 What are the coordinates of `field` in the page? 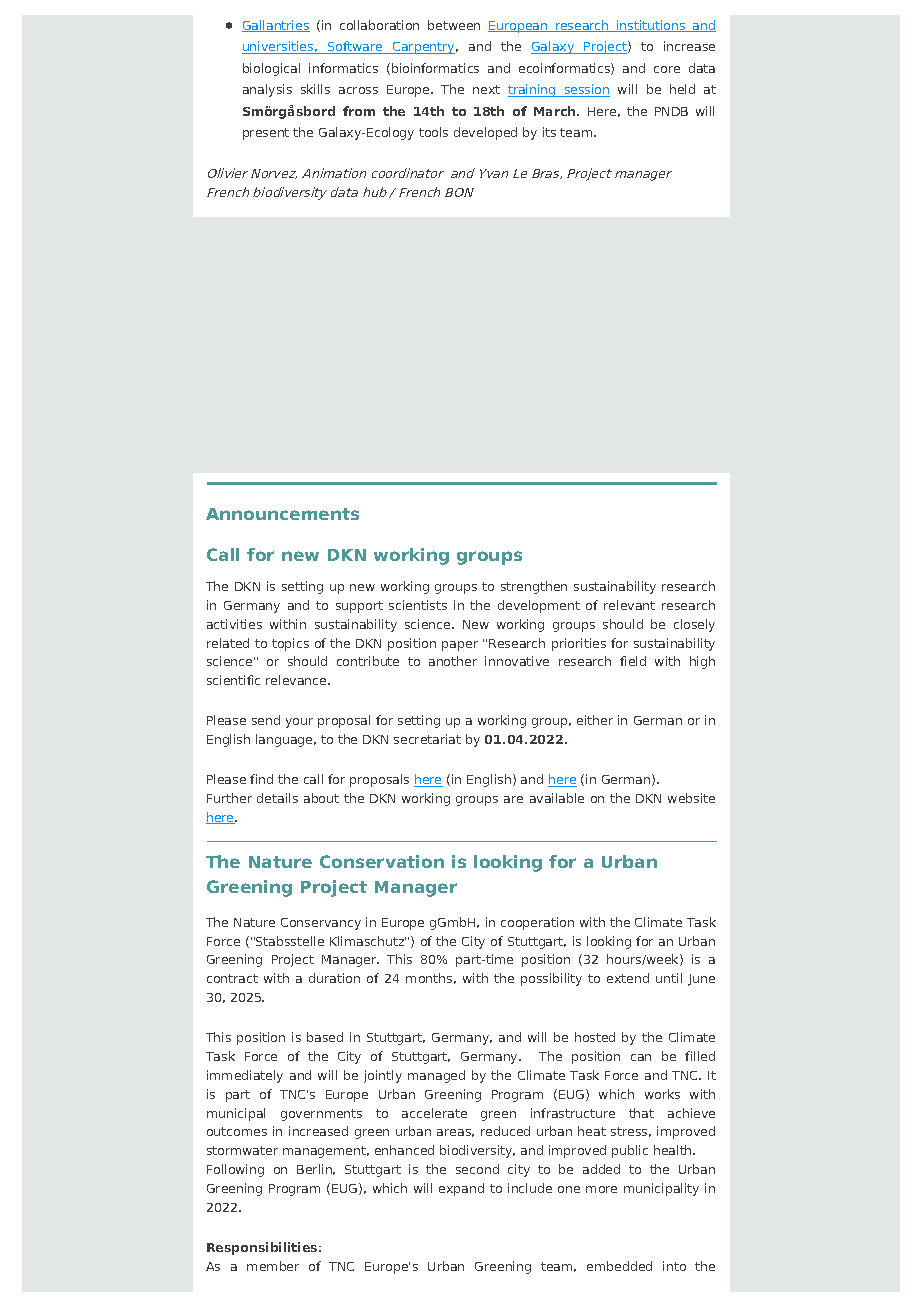 It's located at (633, 661).
